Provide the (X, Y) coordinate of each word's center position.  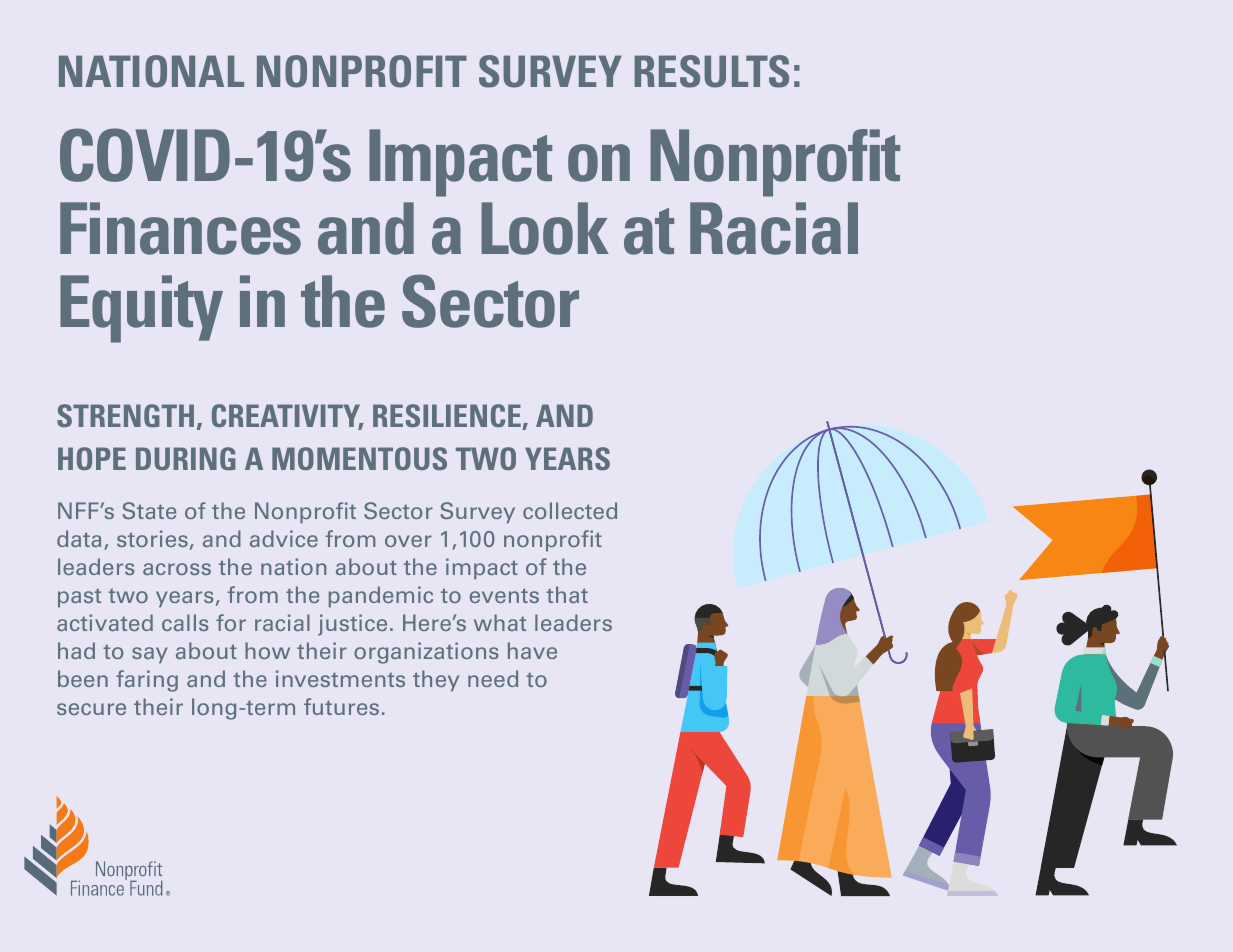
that (567, 594)
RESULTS (711, 71)
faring (147, 681)
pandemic (381, 597)
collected (570, 510)
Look (545, 228)
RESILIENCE (447, 415)
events (504, 595)
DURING (186, 458)
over (408, 541)
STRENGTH (125, 415)
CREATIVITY (287, 417)
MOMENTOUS (359, 458)
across (177, 569)
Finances (180, 228)
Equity (141, 309)
